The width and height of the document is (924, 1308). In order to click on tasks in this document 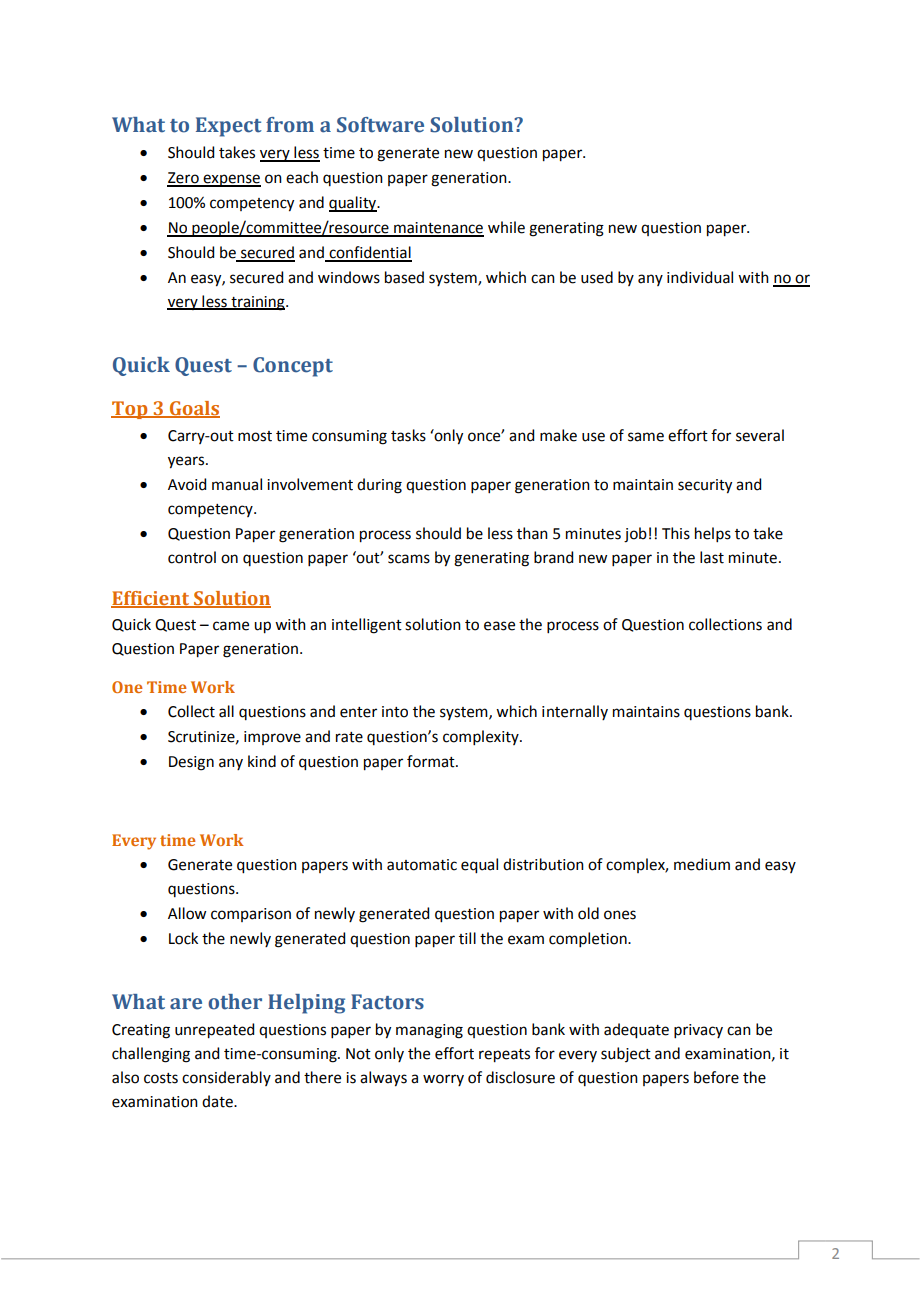, I will do `click(408, 435)`.
